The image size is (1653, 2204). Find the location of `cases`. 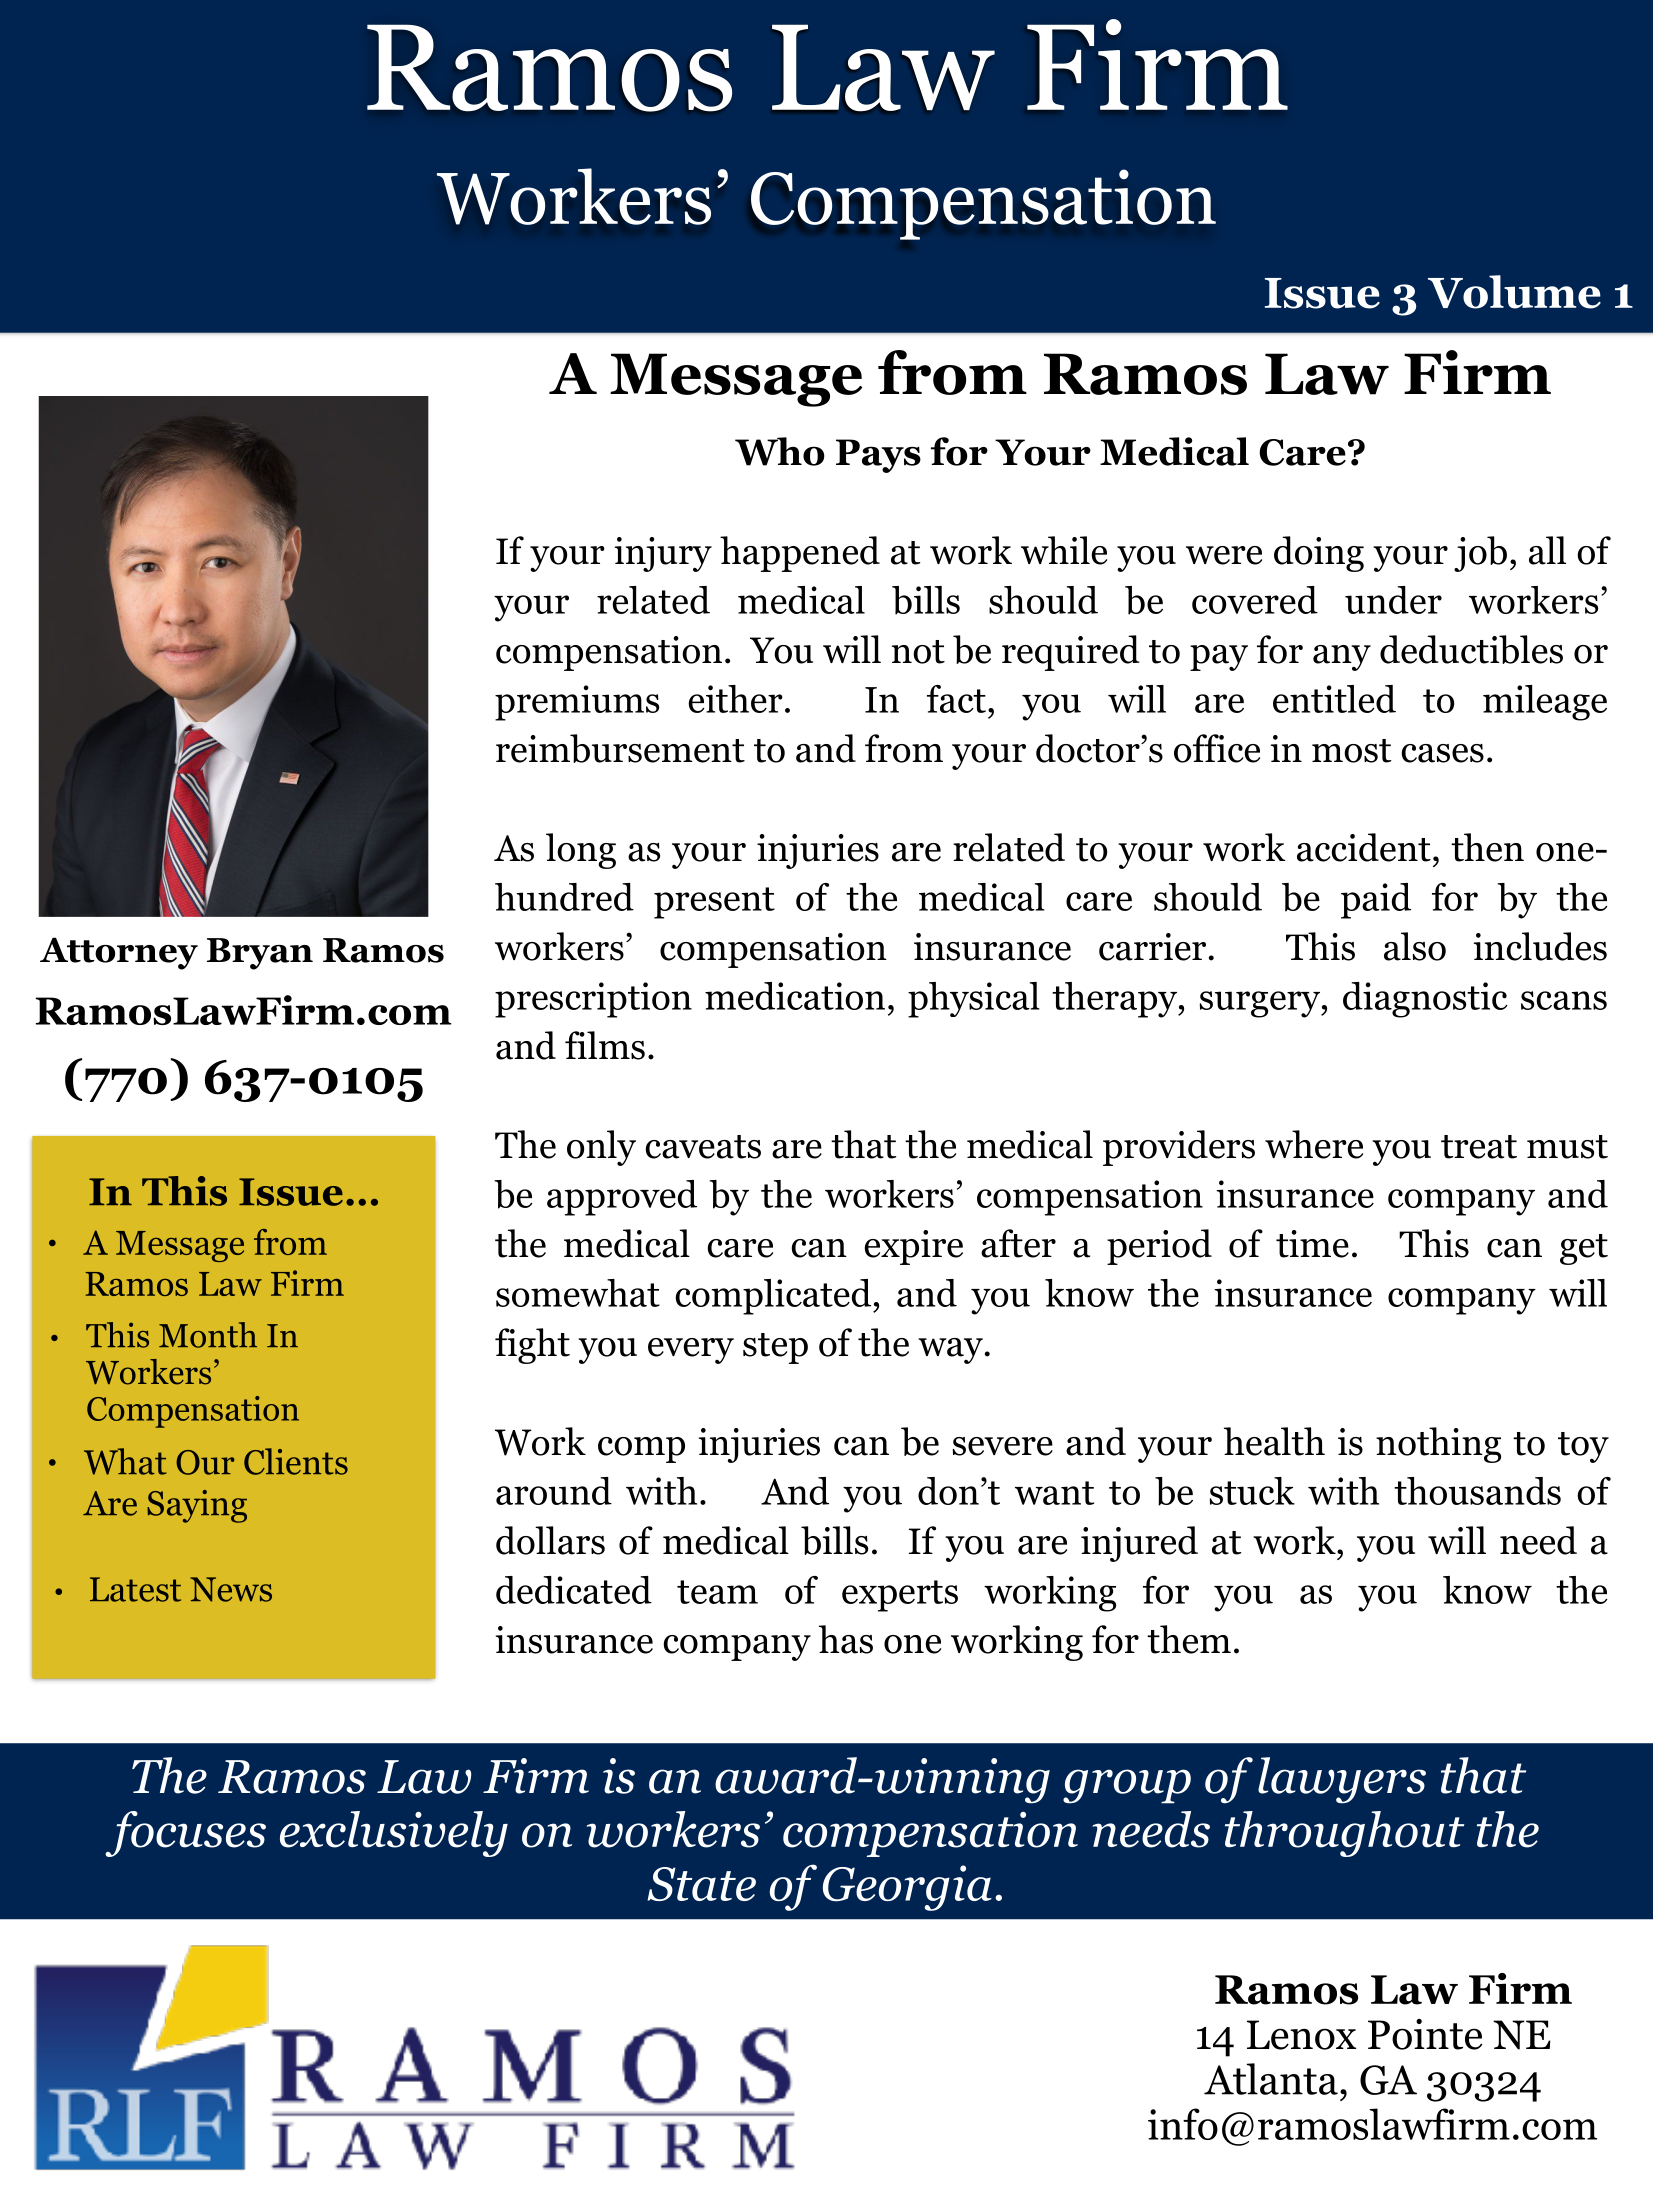

cases is located at coordinates (1442, 753).
